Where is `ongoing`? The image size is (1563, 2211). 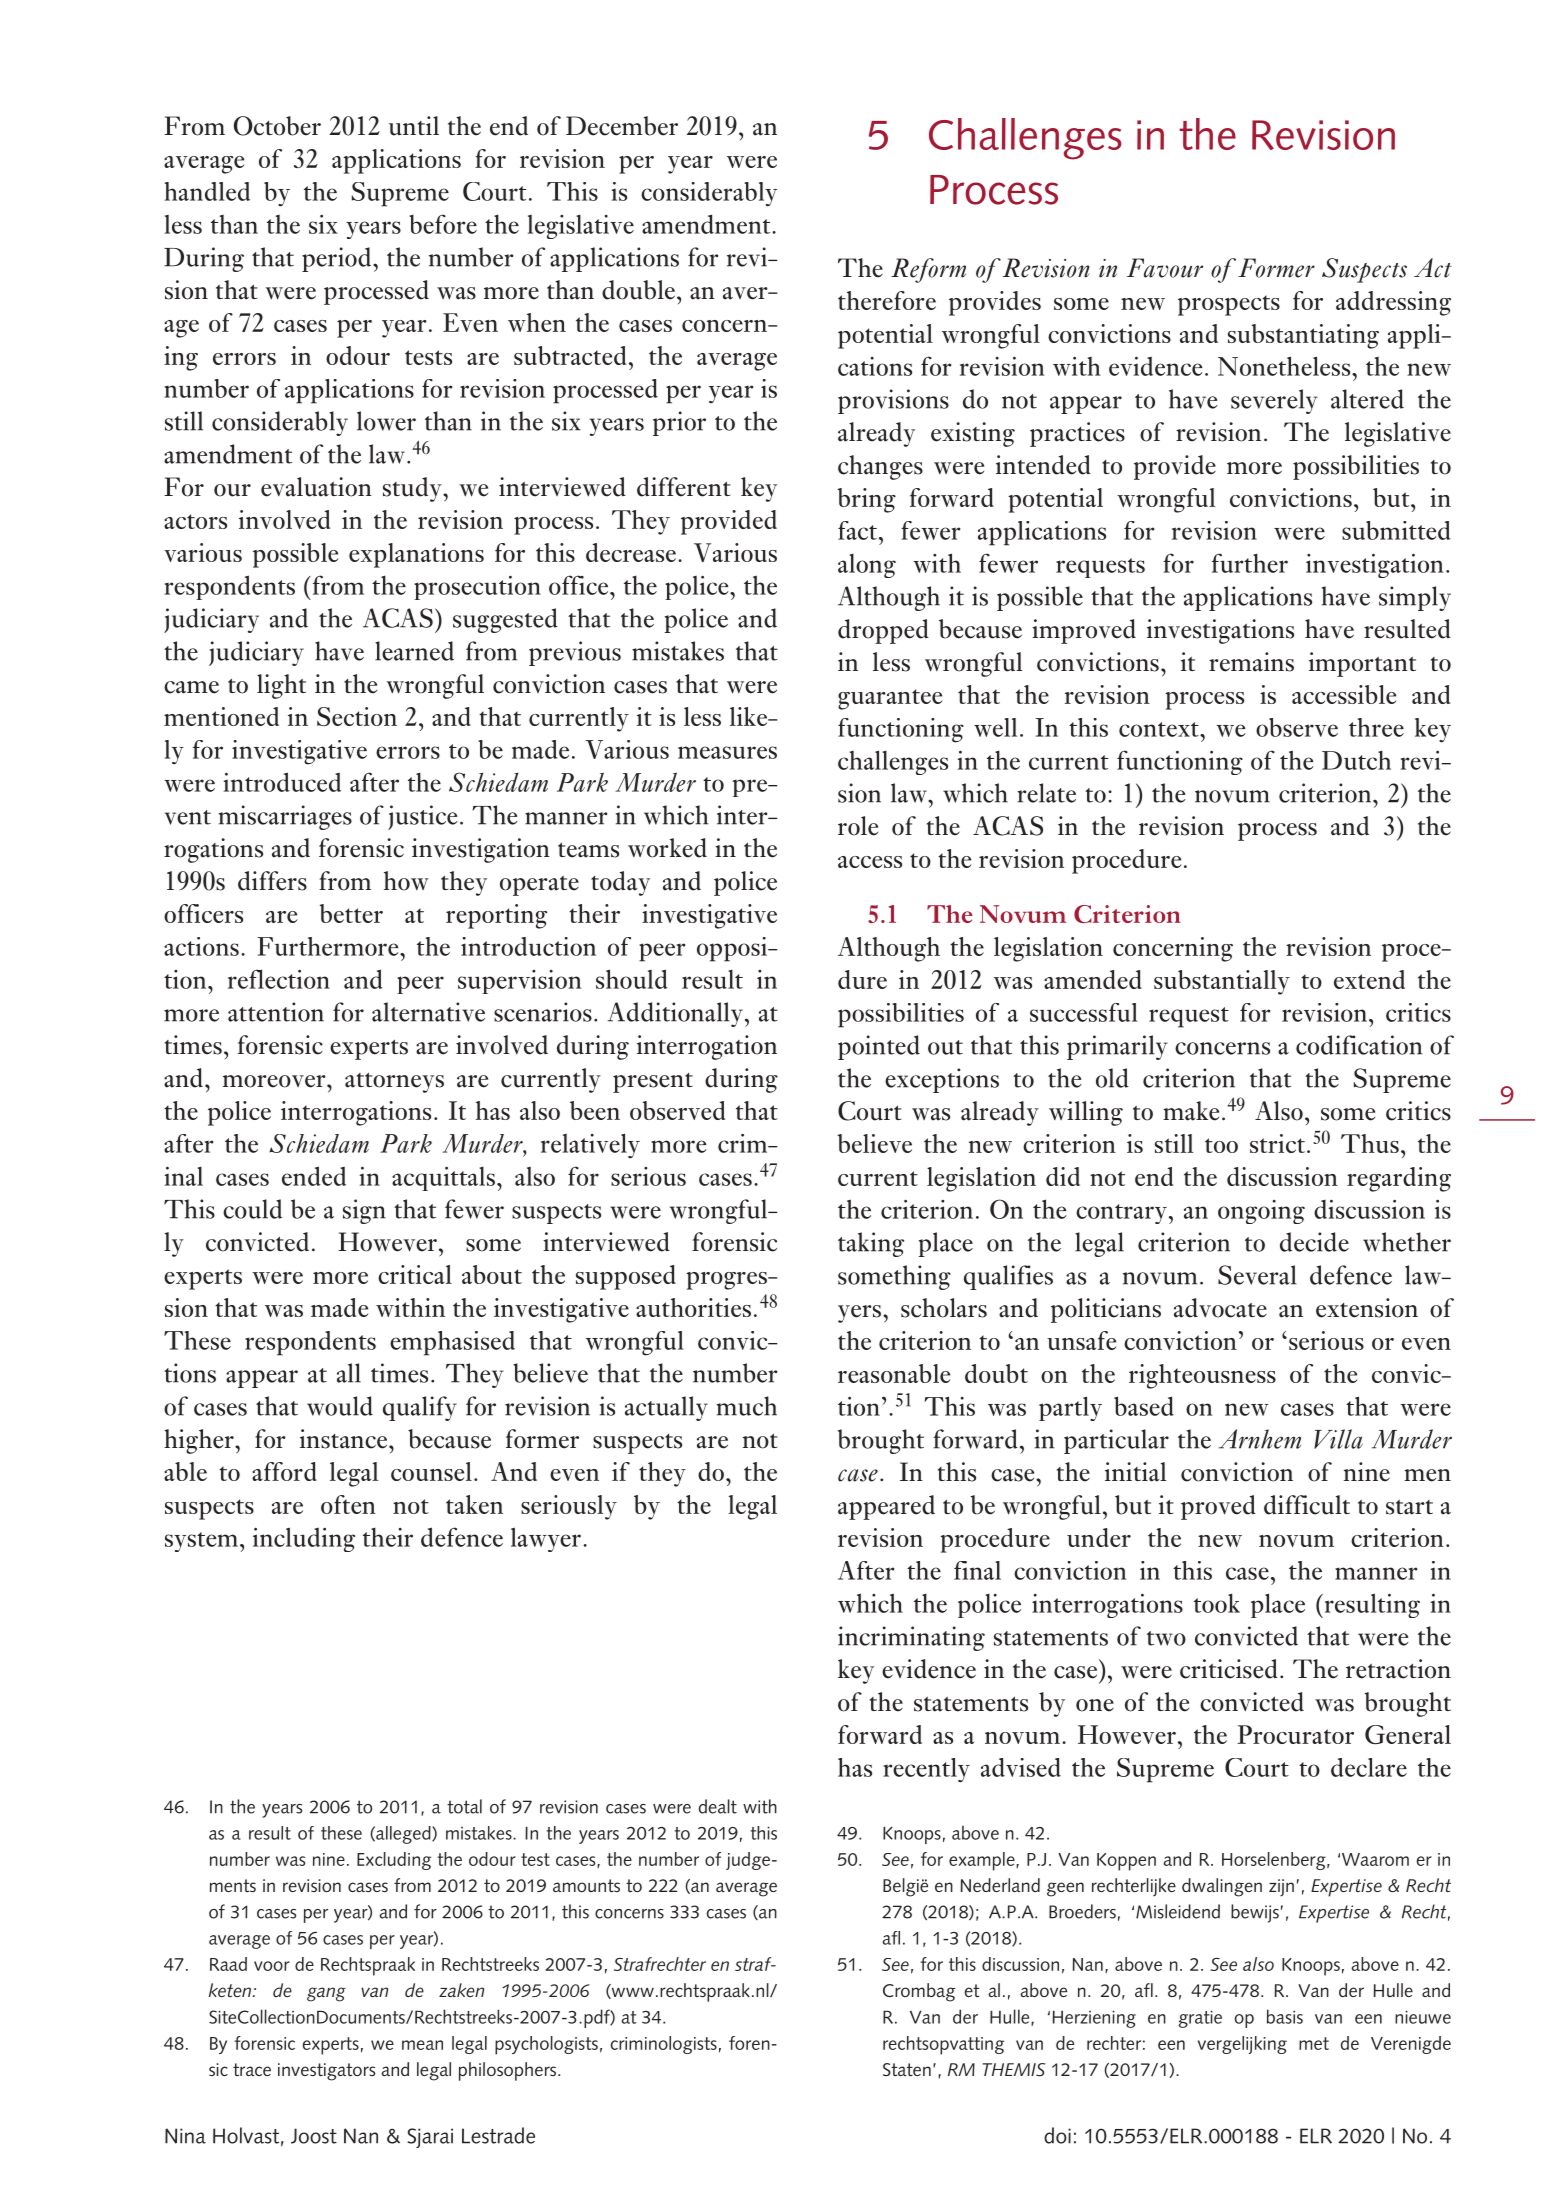
ongoing is located at coordinates (1261, 1212).
